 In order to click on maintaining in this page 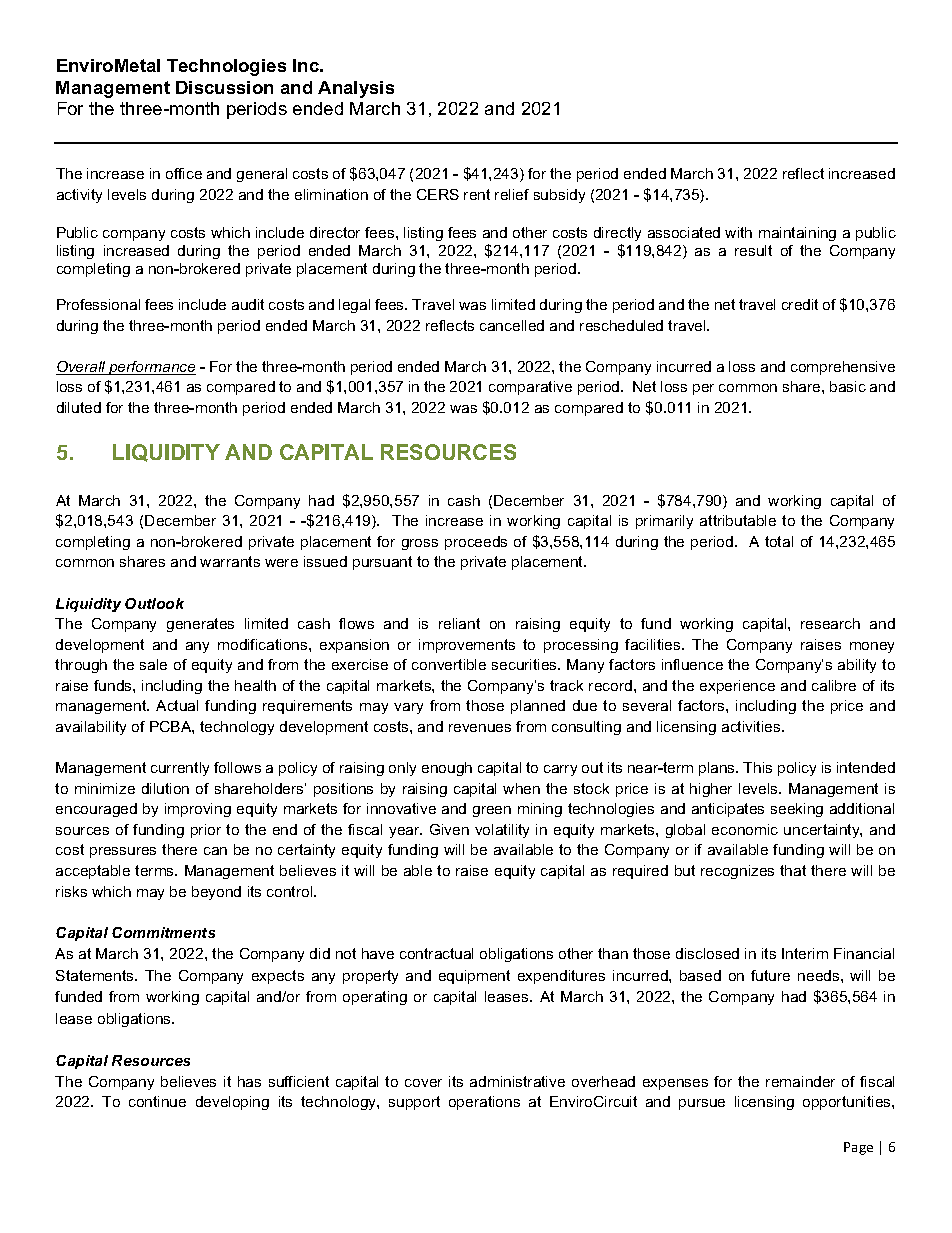, I will do `click(797, 234)`.
